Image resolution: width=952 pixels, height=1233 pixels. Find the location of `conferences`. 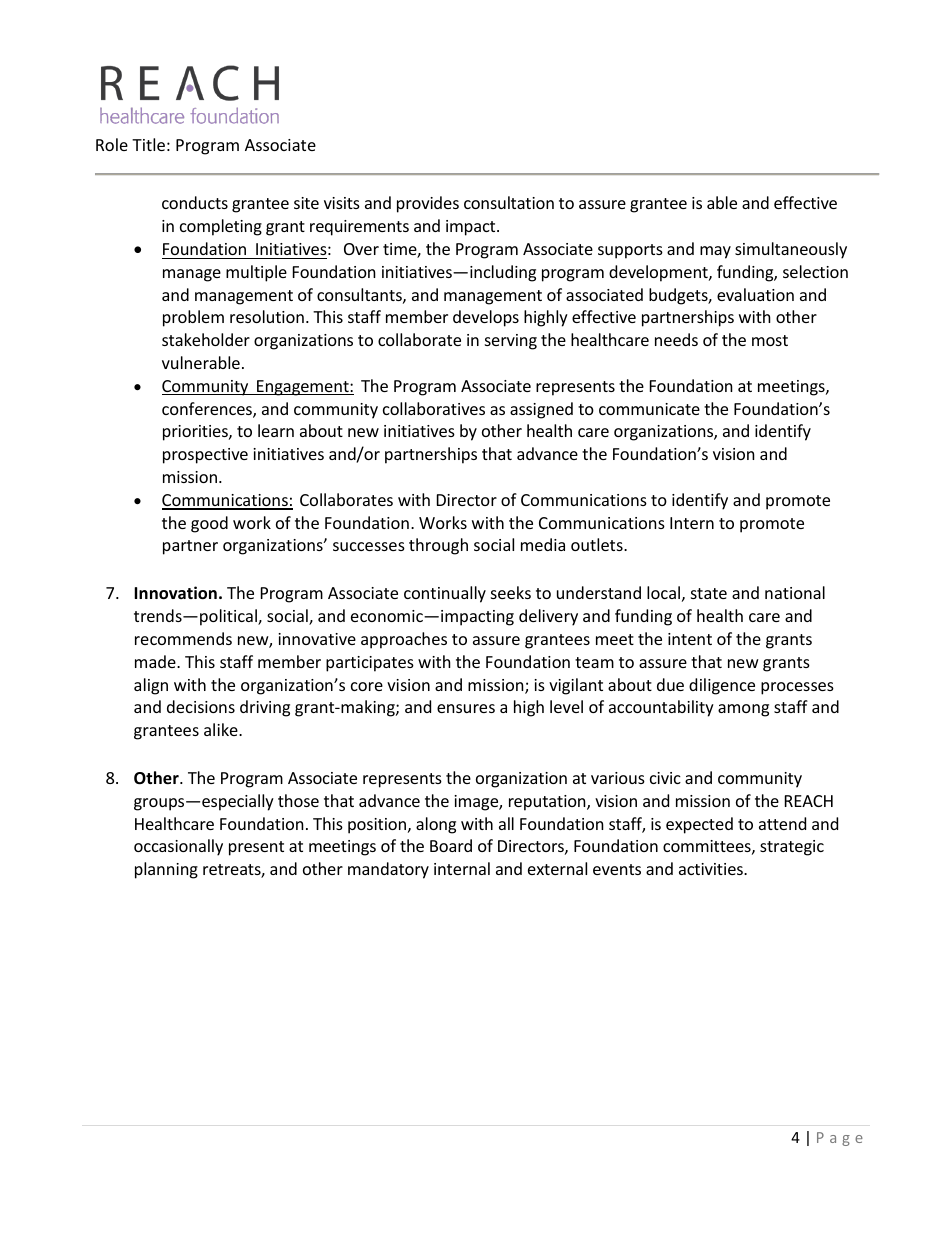

conferences is located at coordinates (208, 410).
